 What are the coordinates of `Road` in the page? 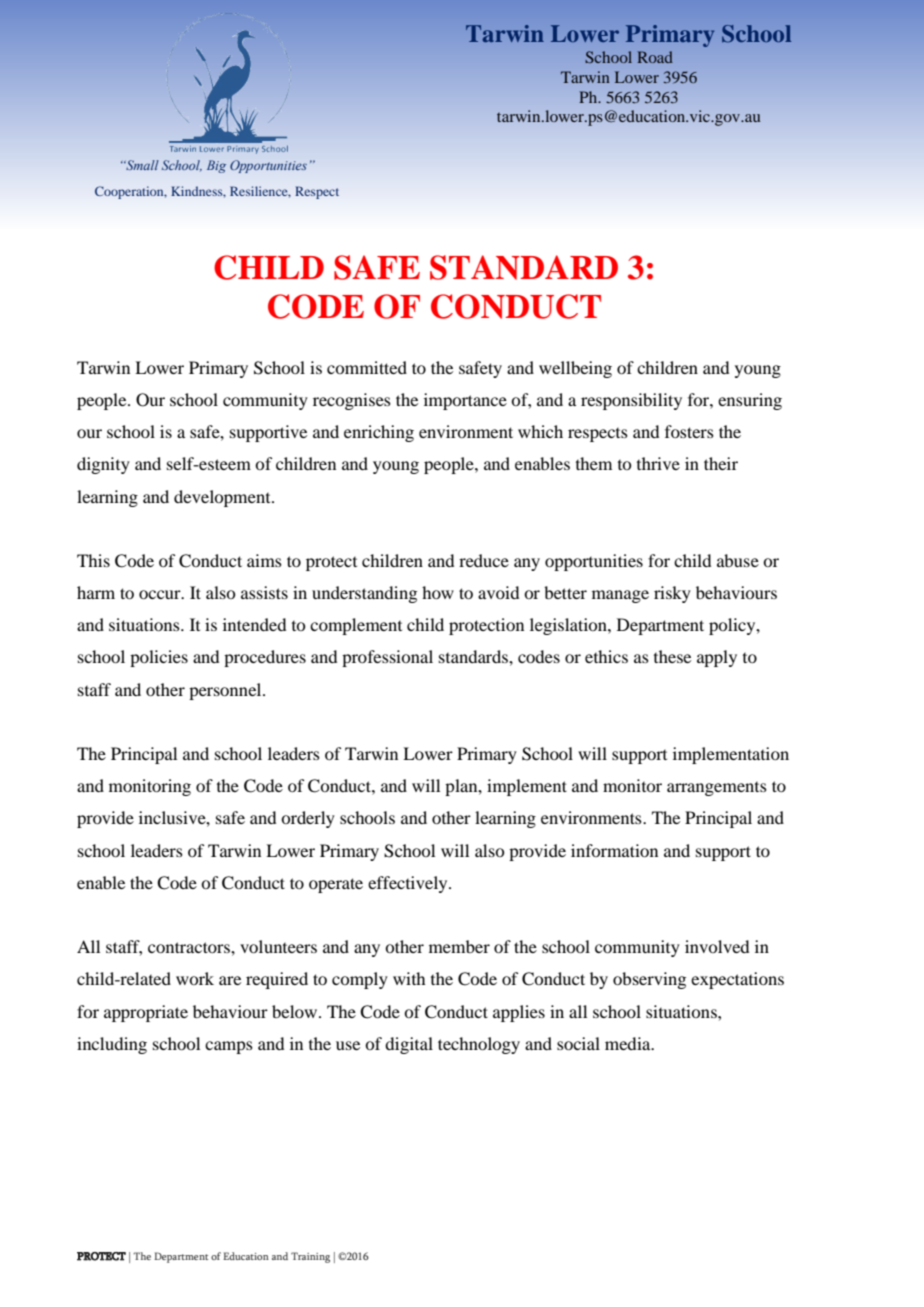 It's located at (655, 57).
